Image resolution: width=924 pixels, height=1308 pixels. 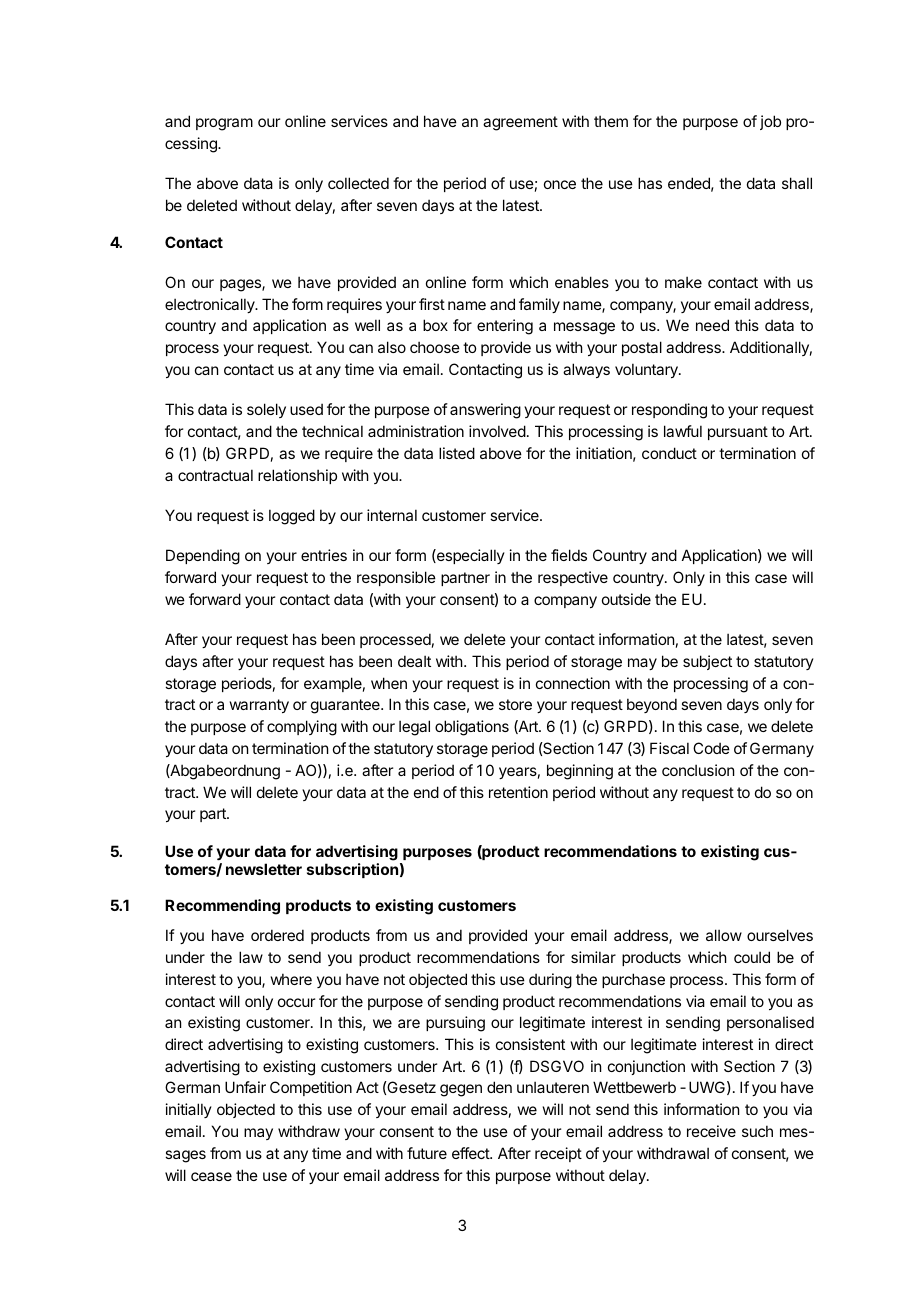 What do you see at coordinates (297, 476) in the screenshot?
I see `relationship` at bounding box center [297, 476].
